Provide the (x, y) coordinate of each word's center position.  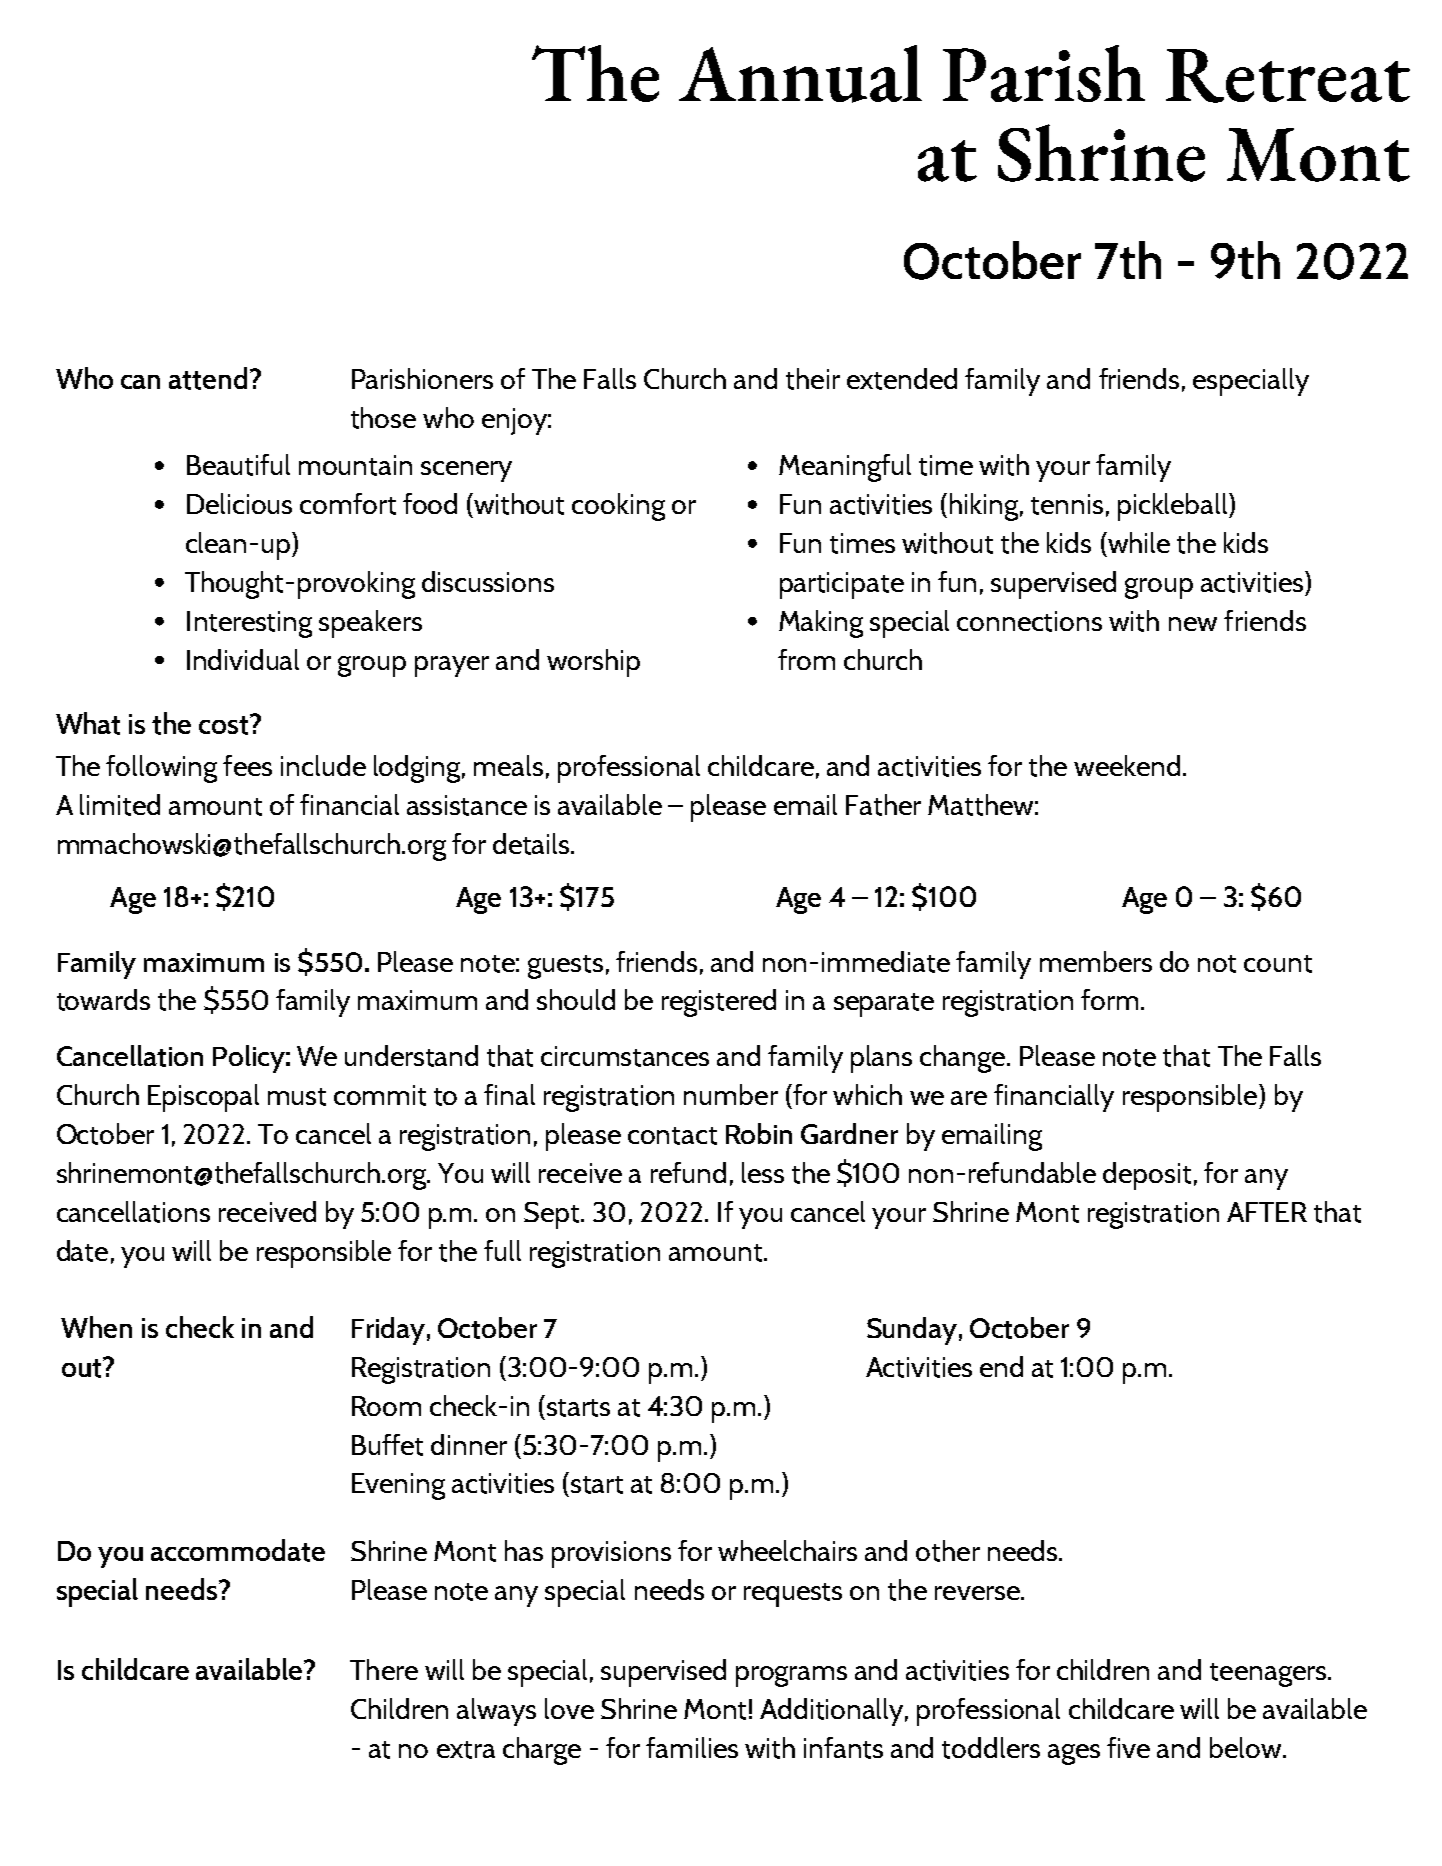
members (1096, 961)
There (384, 1669)
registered (719, 1003)
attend (208, 378)
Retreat (1288, 76)
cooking (618, 507)
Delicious (239, 503)
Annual (800, 74)
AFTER (1267, 1212)
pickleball (1174, 507)
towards (103, 1000)
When (96, 1327)
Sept (553, 1215)
